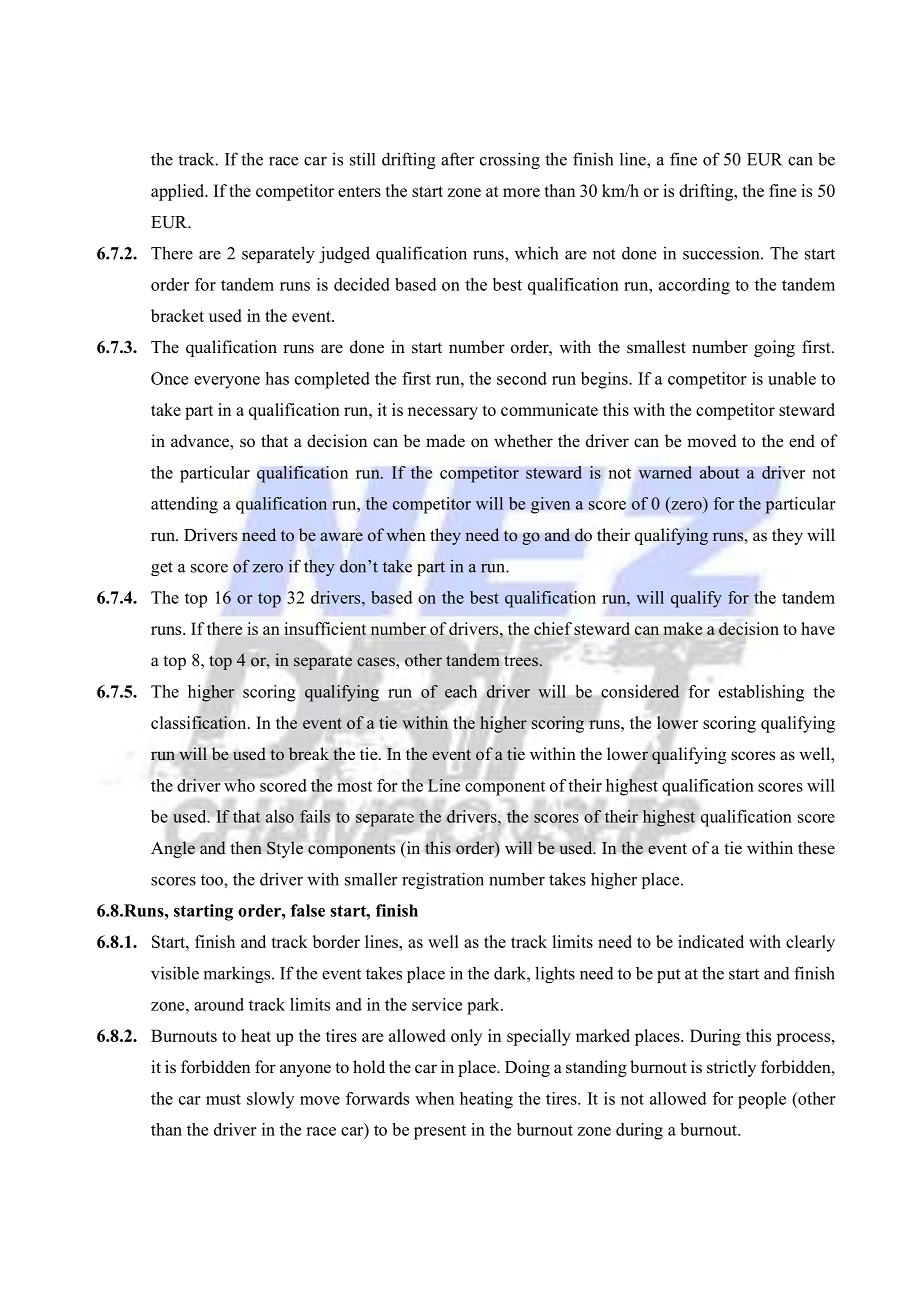  What do you see at coordinates (527, 1068) in the screenshot?
I see `Doing` at bounding box center [527, 1068].
